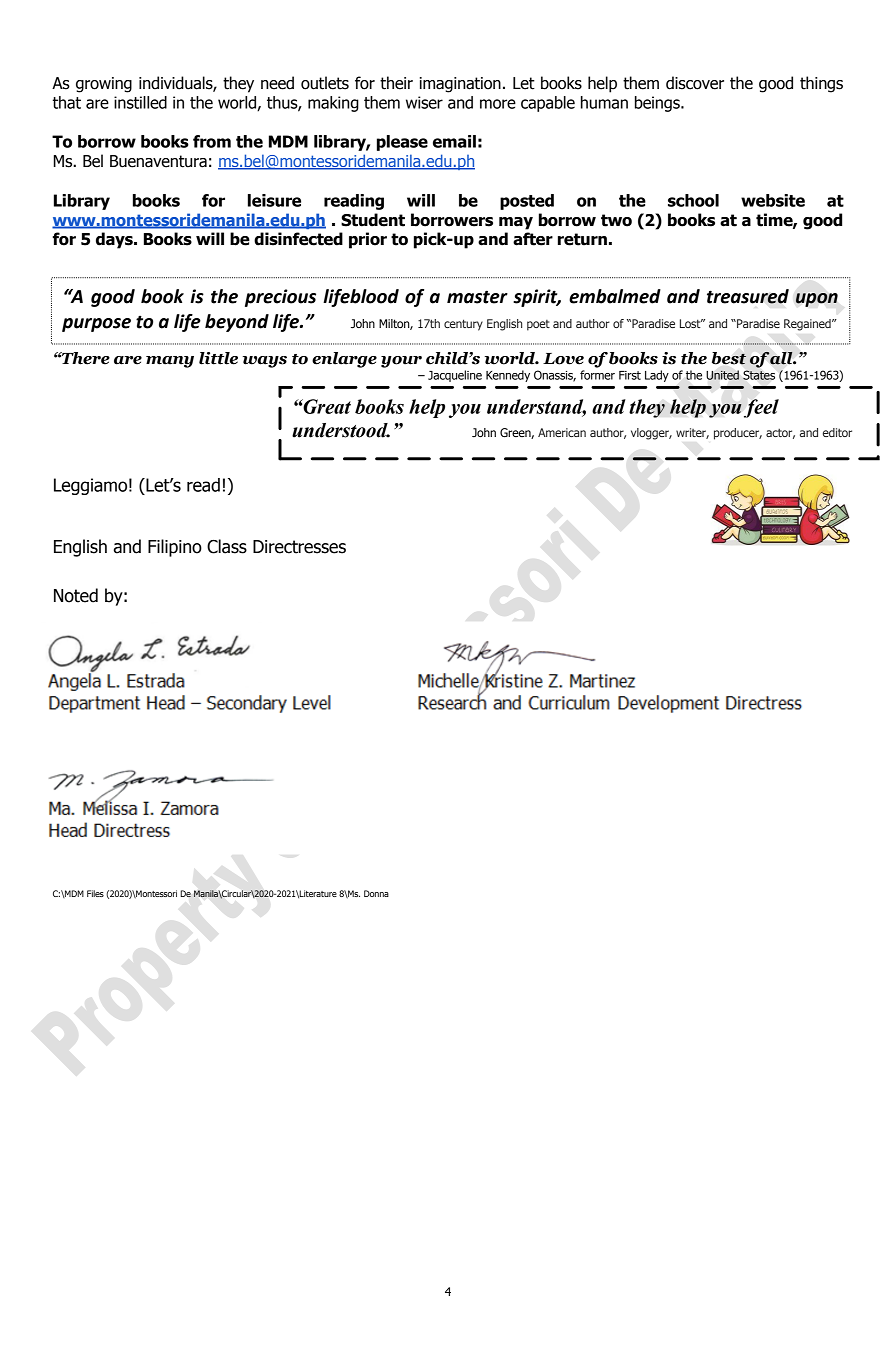 The width and height of the image is (896, 1371). I want to click on American, so click(562, 432).
